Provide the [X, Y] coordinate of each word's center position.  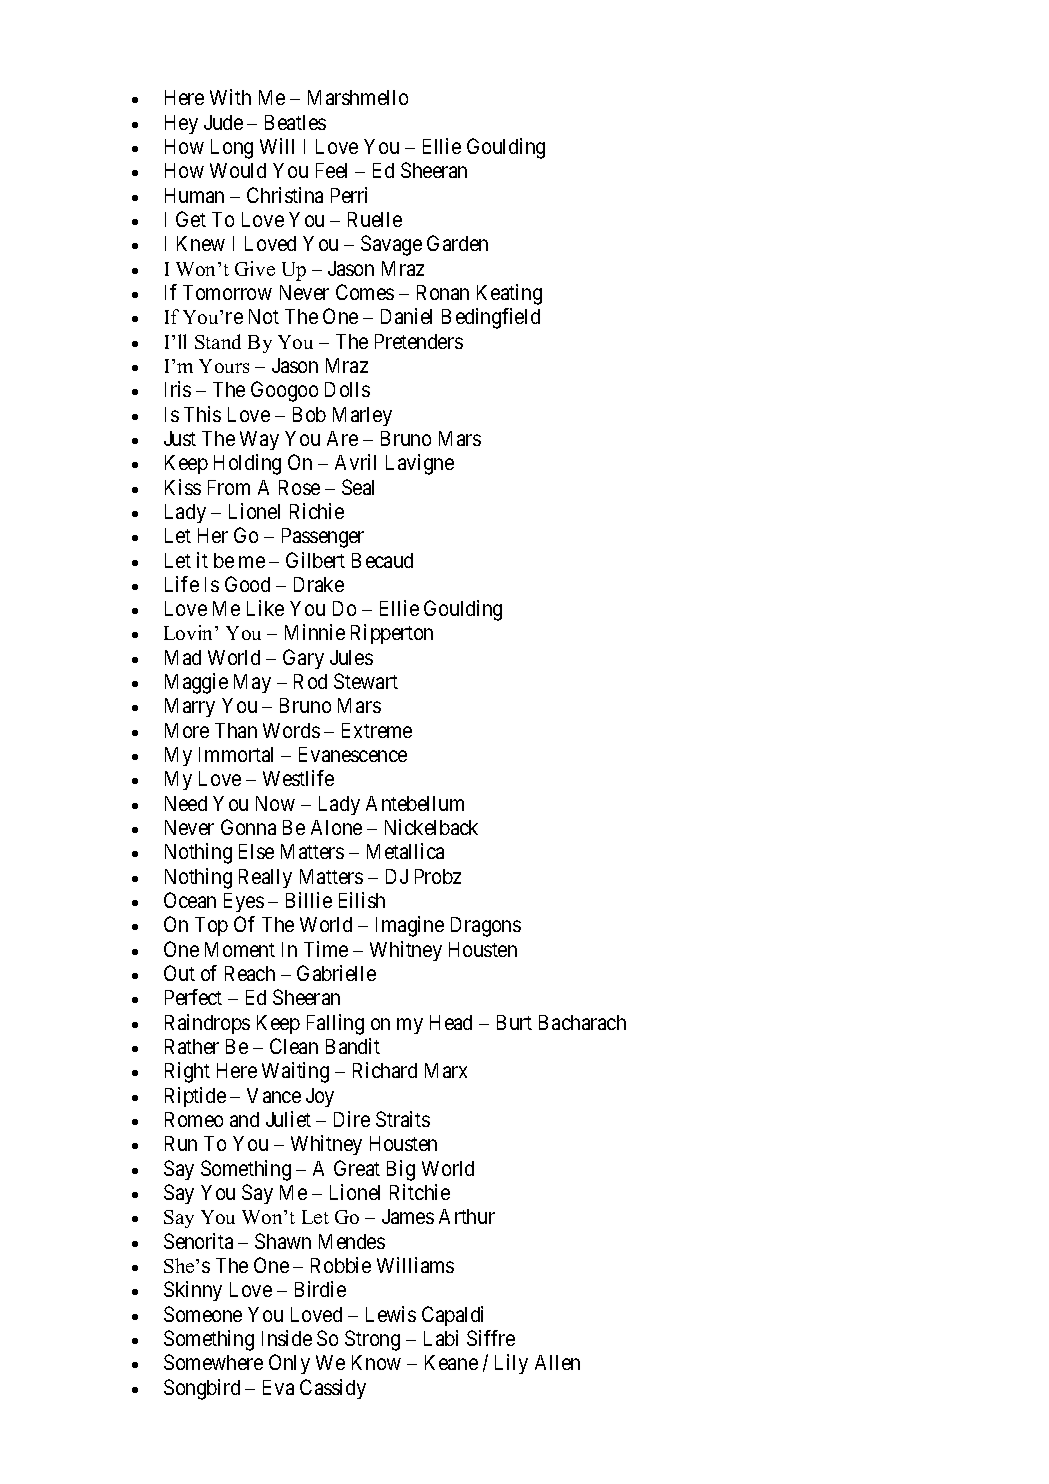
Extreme [377, 730]
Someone [203, 1314]
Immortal [236, 754]
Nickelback [431, 827]
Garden [457, 243]
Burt [514, 1022]
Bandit [353, 1046]
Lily [511, 1364]
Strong [372, 1340]
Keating [509, 294]
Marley [362, 416]
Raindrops [207, 1024]
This [202, 414]
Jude [223, 122]
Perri [349, 195]
